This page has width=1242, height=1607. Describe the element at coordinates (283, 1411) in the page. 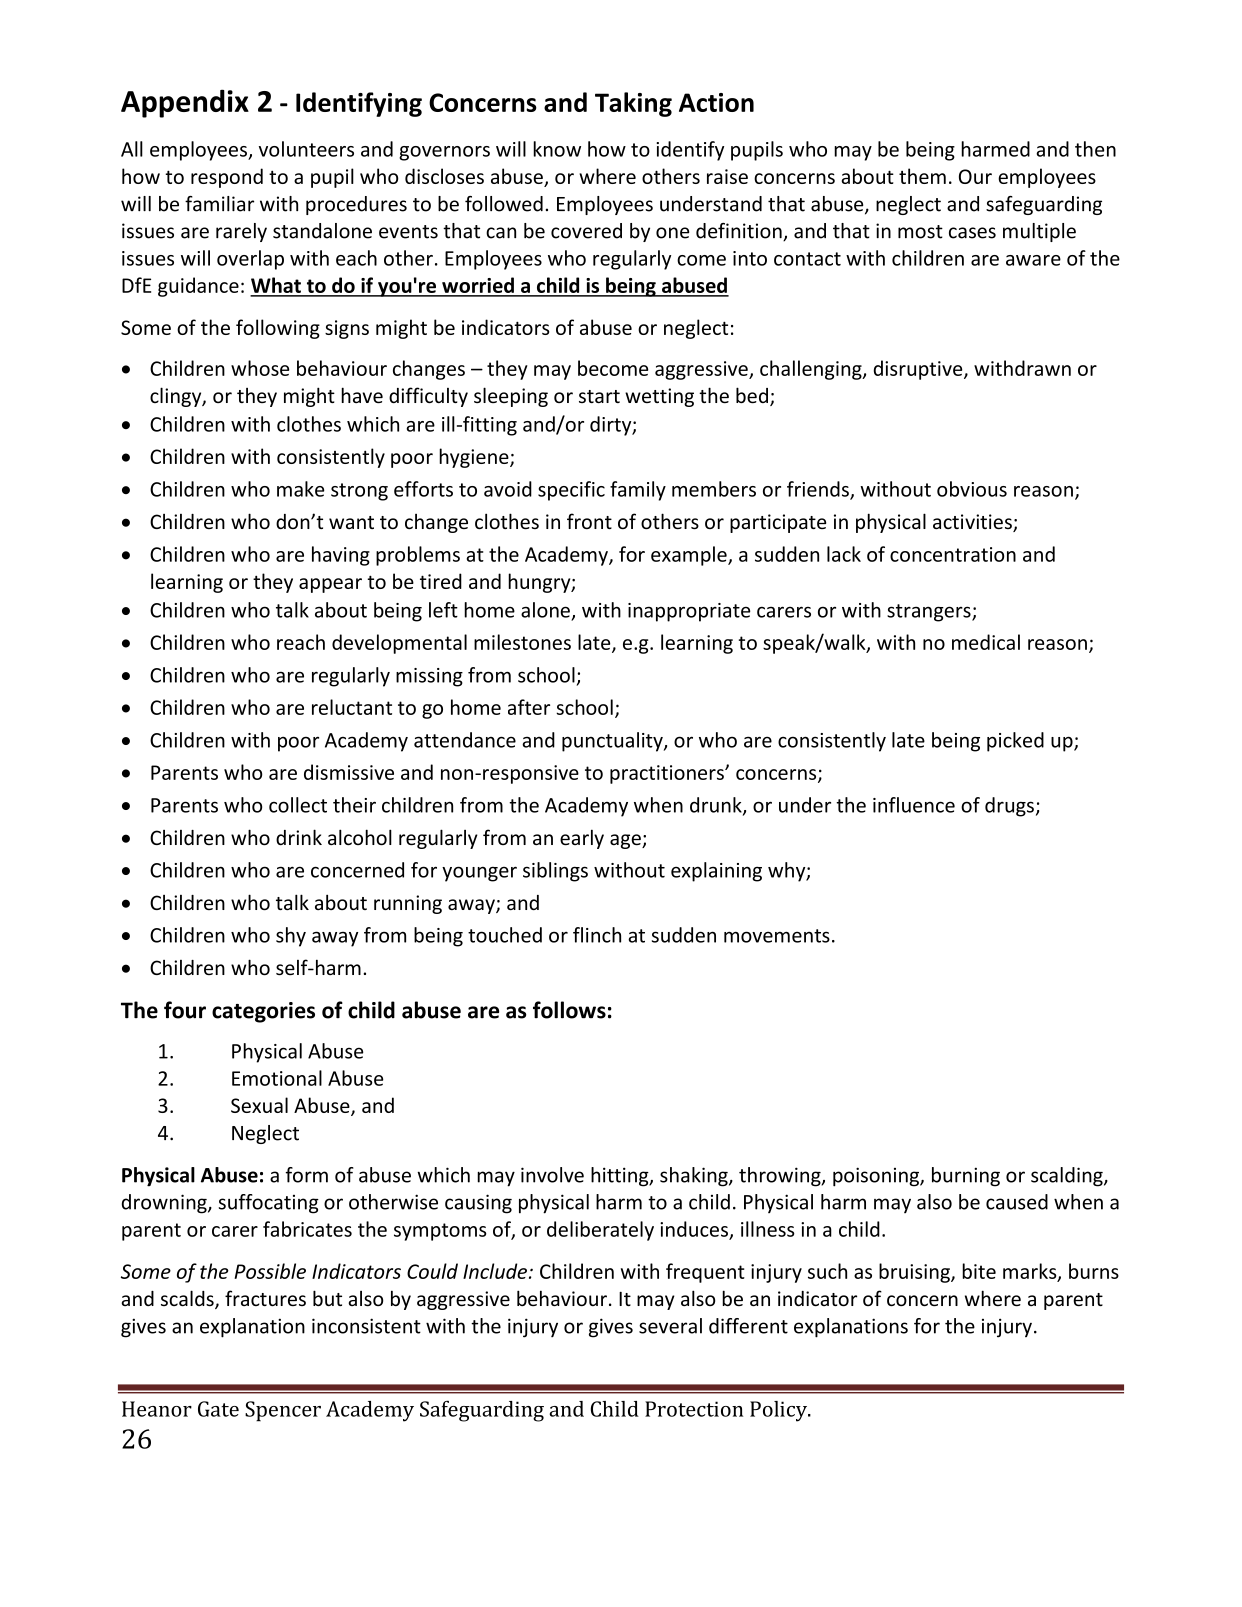

I see `Spencer` at that location.
